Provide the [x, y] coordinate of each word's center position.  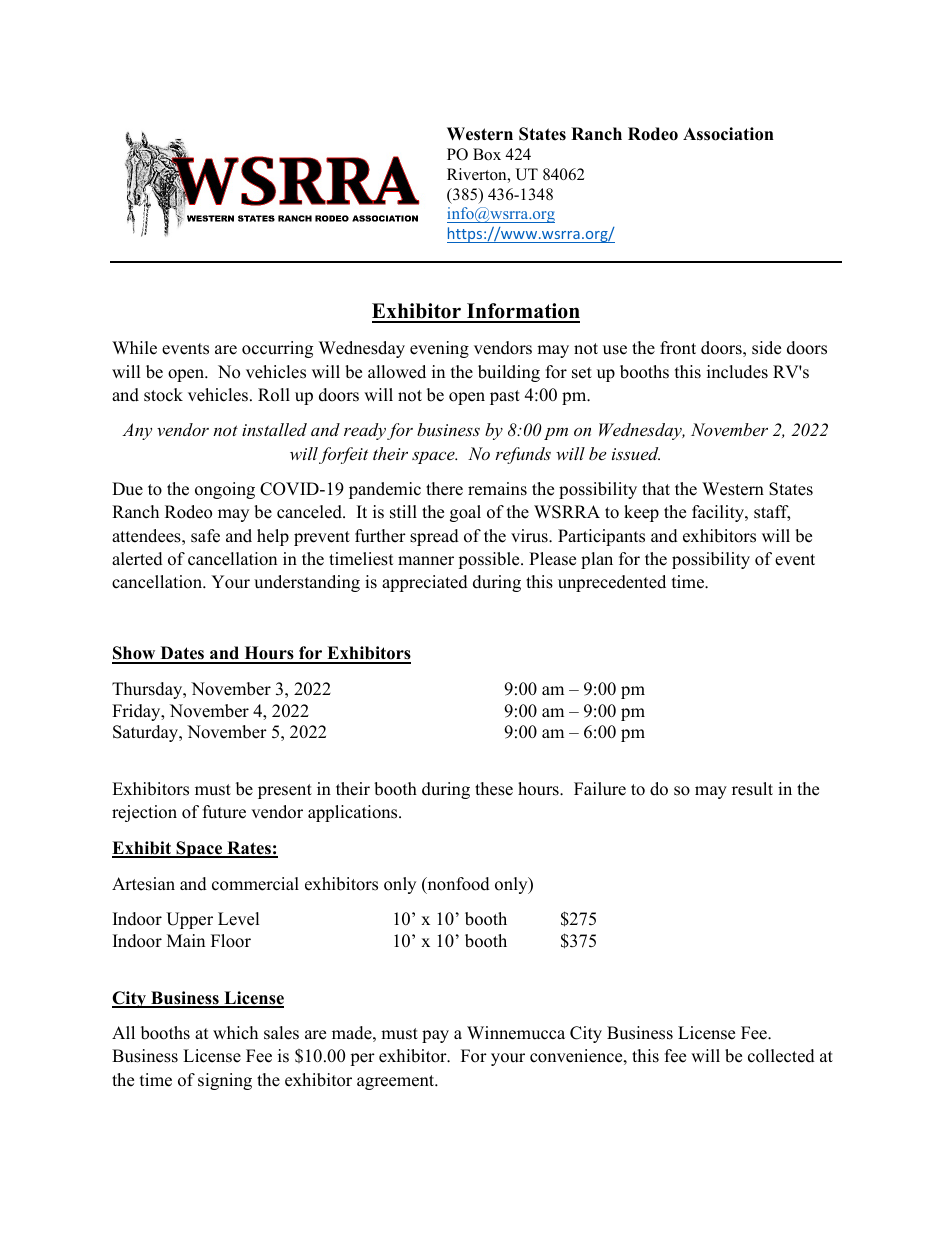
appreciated [425, 583]
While [134, 348]
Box [487, 154]
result [752, 789]
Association [728, 134]
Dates [182, 654]
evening [439, 349]
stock [163, 395]
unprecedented [612, 583]
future [224, 812]
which [235, 1033]
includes [737, 372]
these [494, 789]
